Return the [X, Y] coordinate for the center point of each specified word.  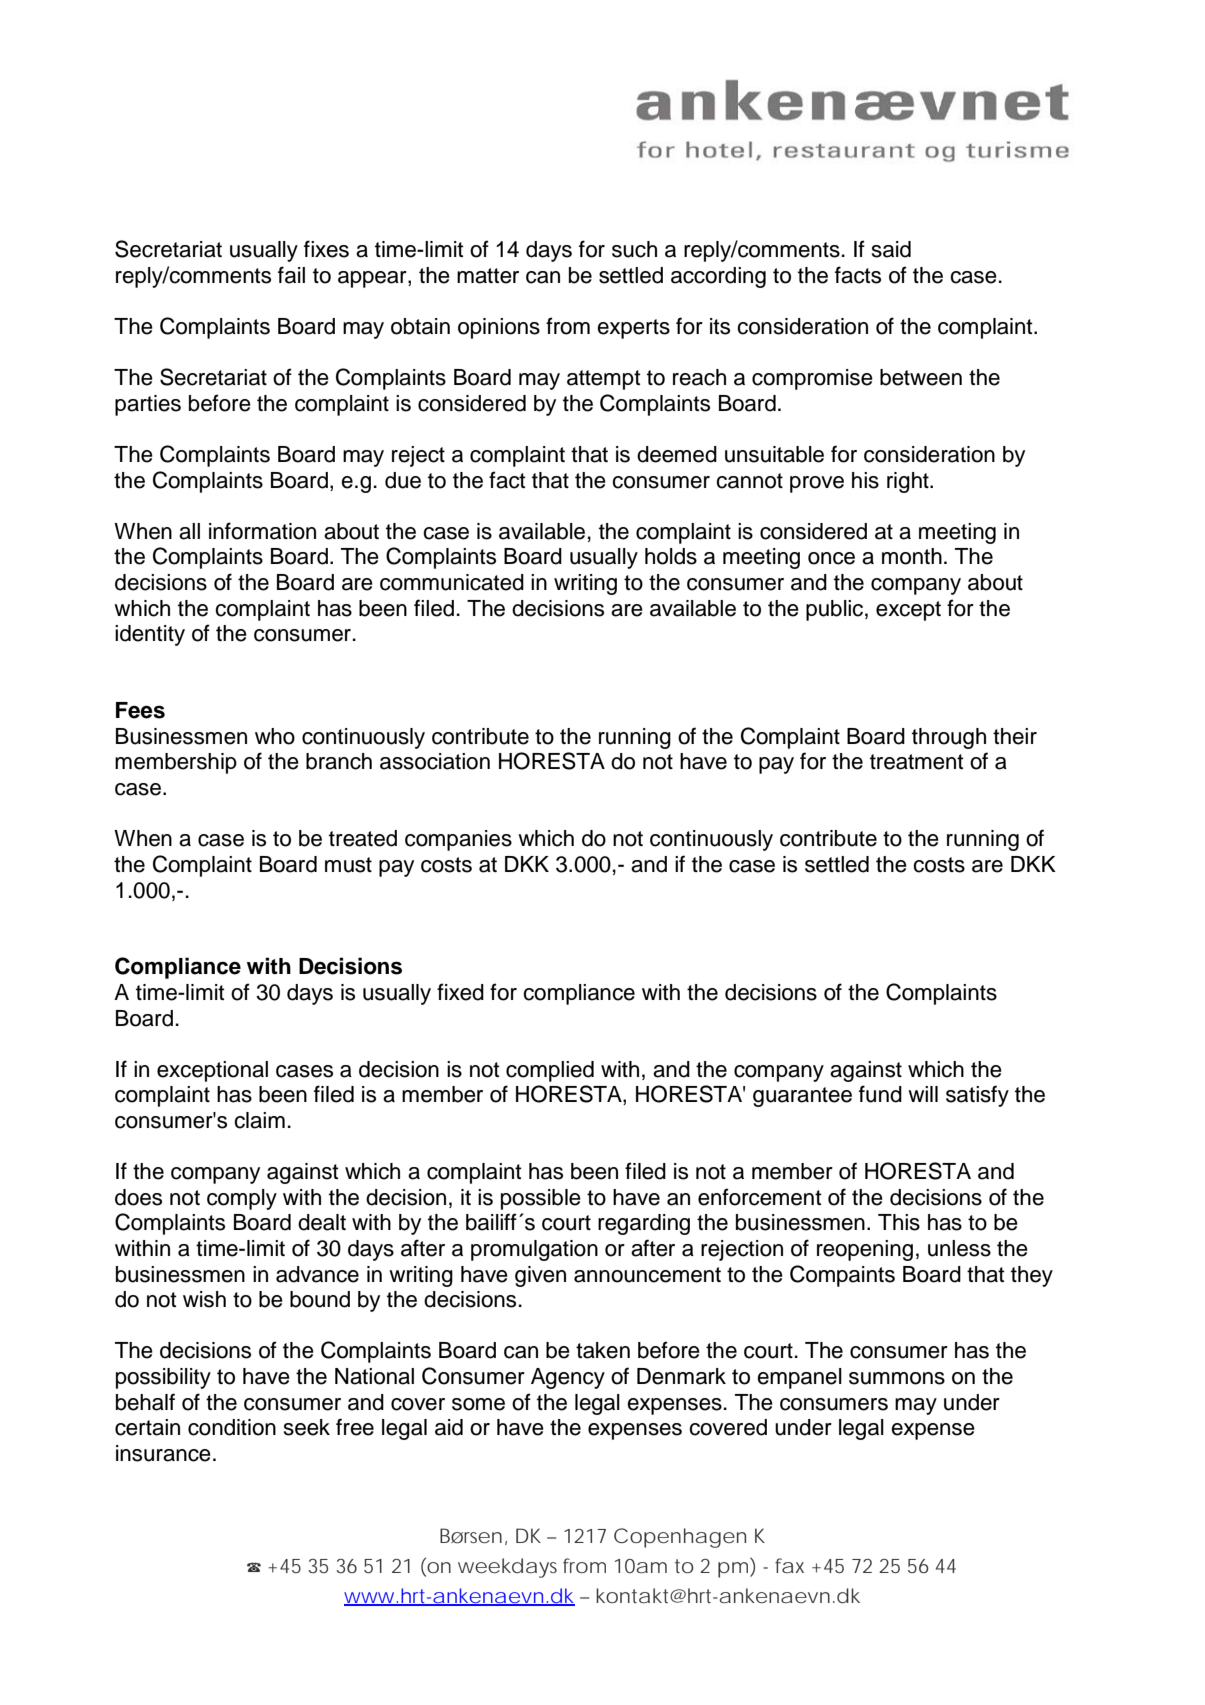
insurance [163, 1453]
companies [458, 840]
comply [242, 1199]
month [912, 556]
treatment [917, 762]
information [262, 531]
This [899, 1222]
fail [291, 275]
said [891, 249]
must [348, 865]
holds [671, 556]
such [634, 249]
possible [541, 1199]
